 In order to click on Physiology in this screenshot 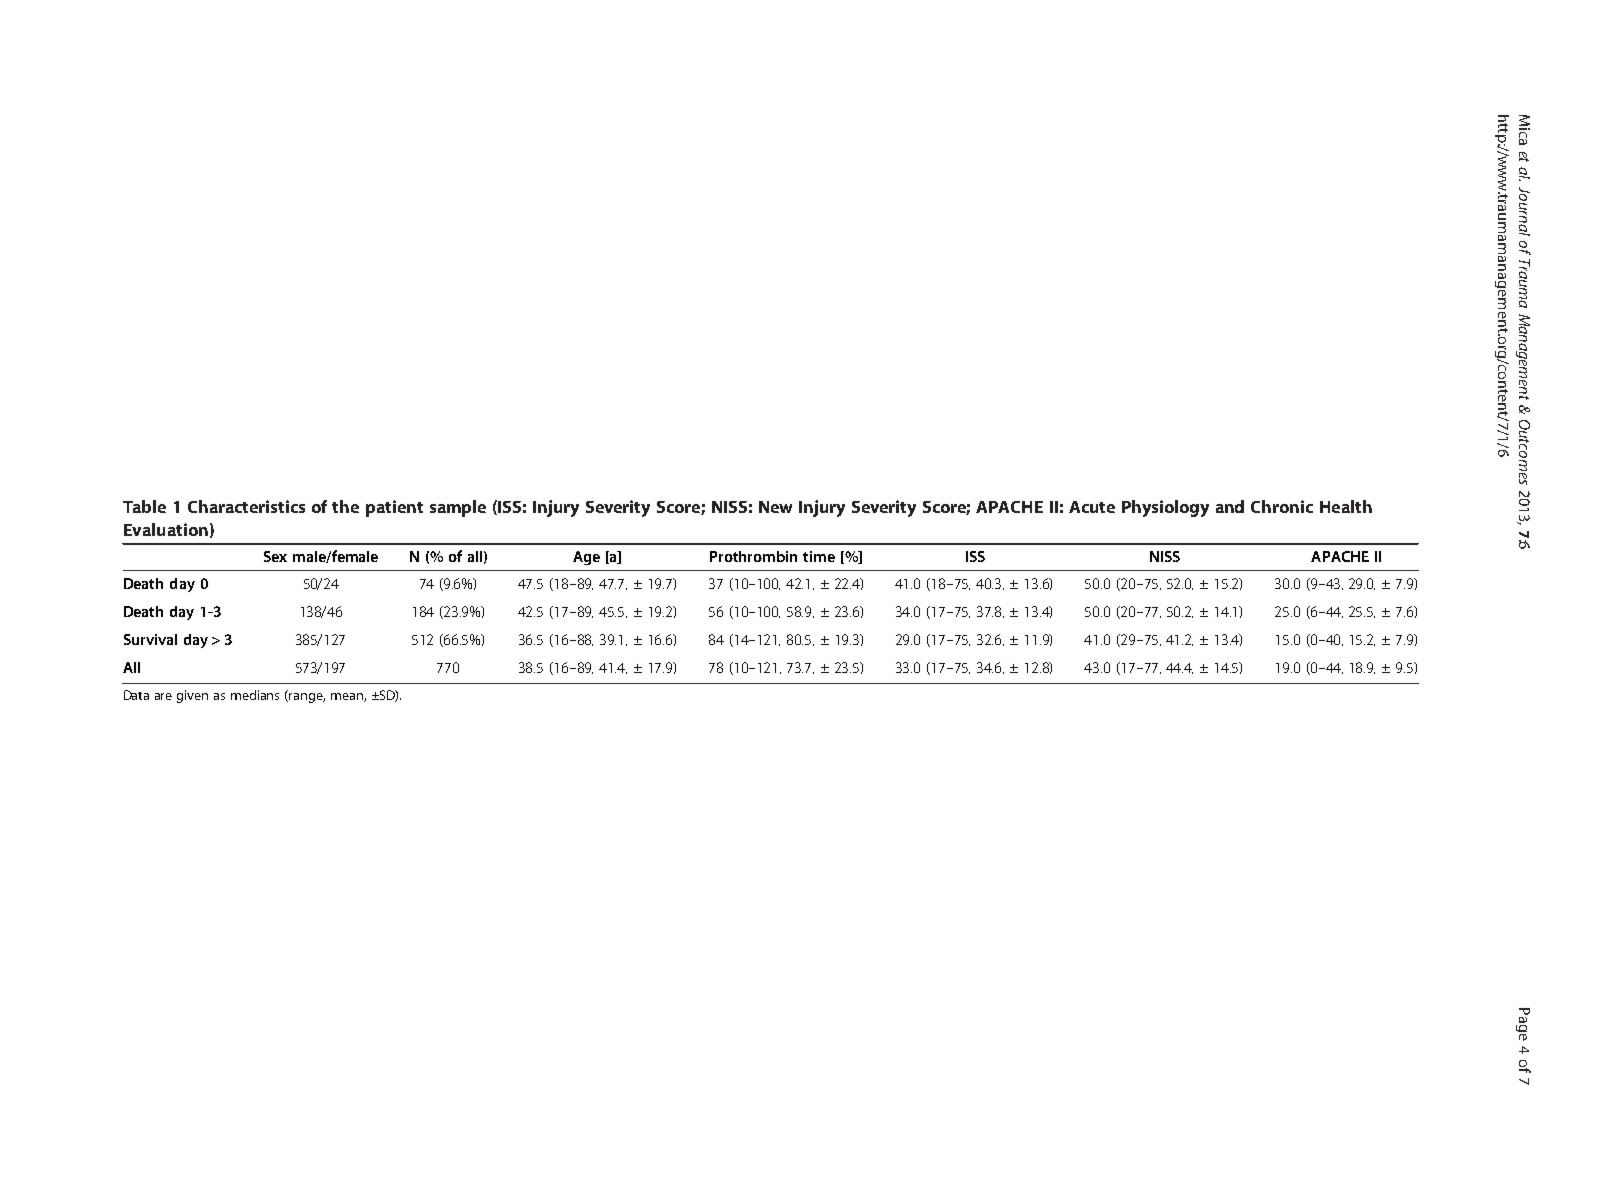, I will do `click(1165, 508)`.
